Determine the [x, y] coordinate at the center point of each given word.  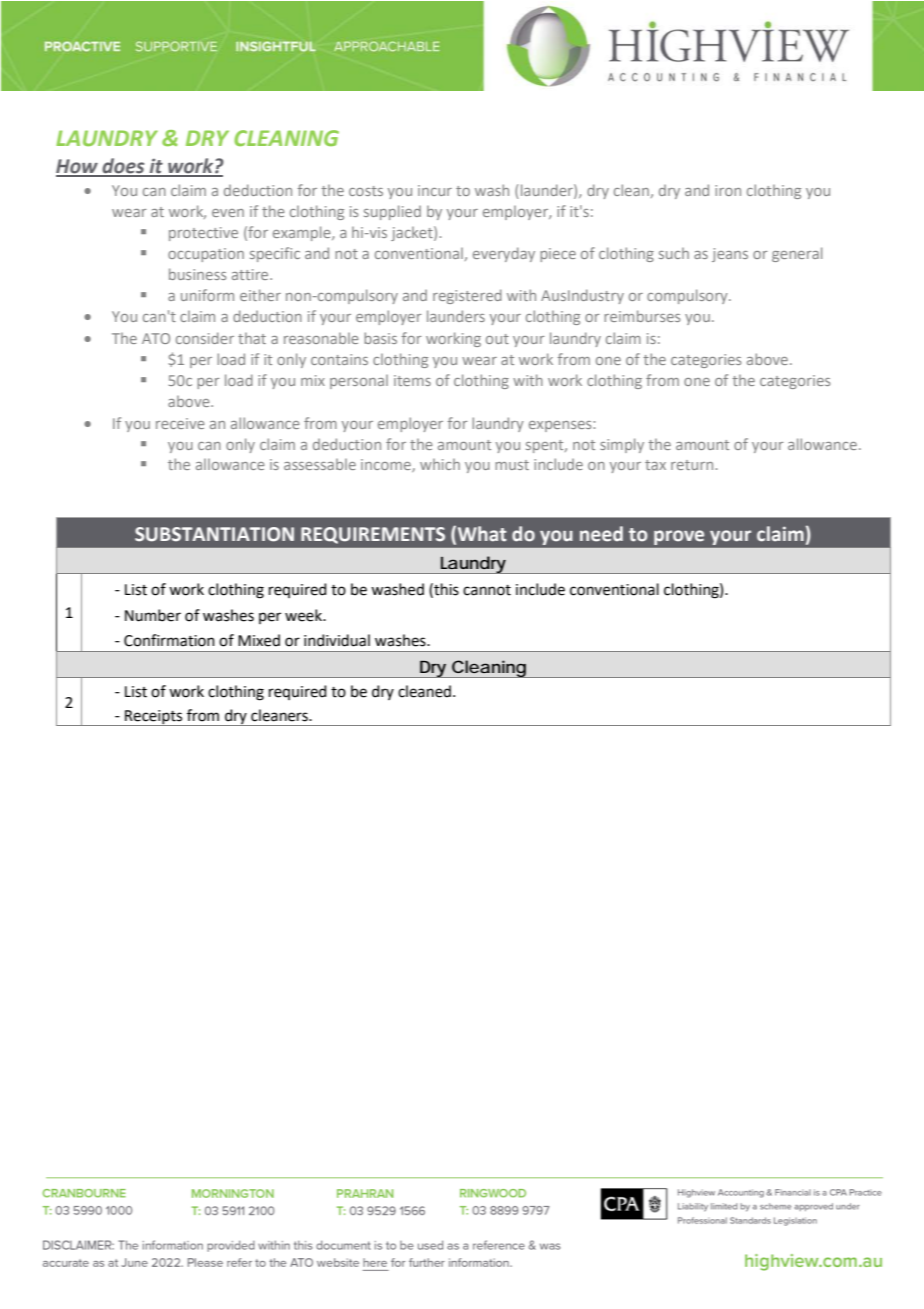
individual [337, 640]
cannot [487, 590]
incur [435, 190]
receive [180, 423]
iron [728, 190]
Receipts [154, 718]
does [124, 167]
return [692, 465]
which [440, 464]
